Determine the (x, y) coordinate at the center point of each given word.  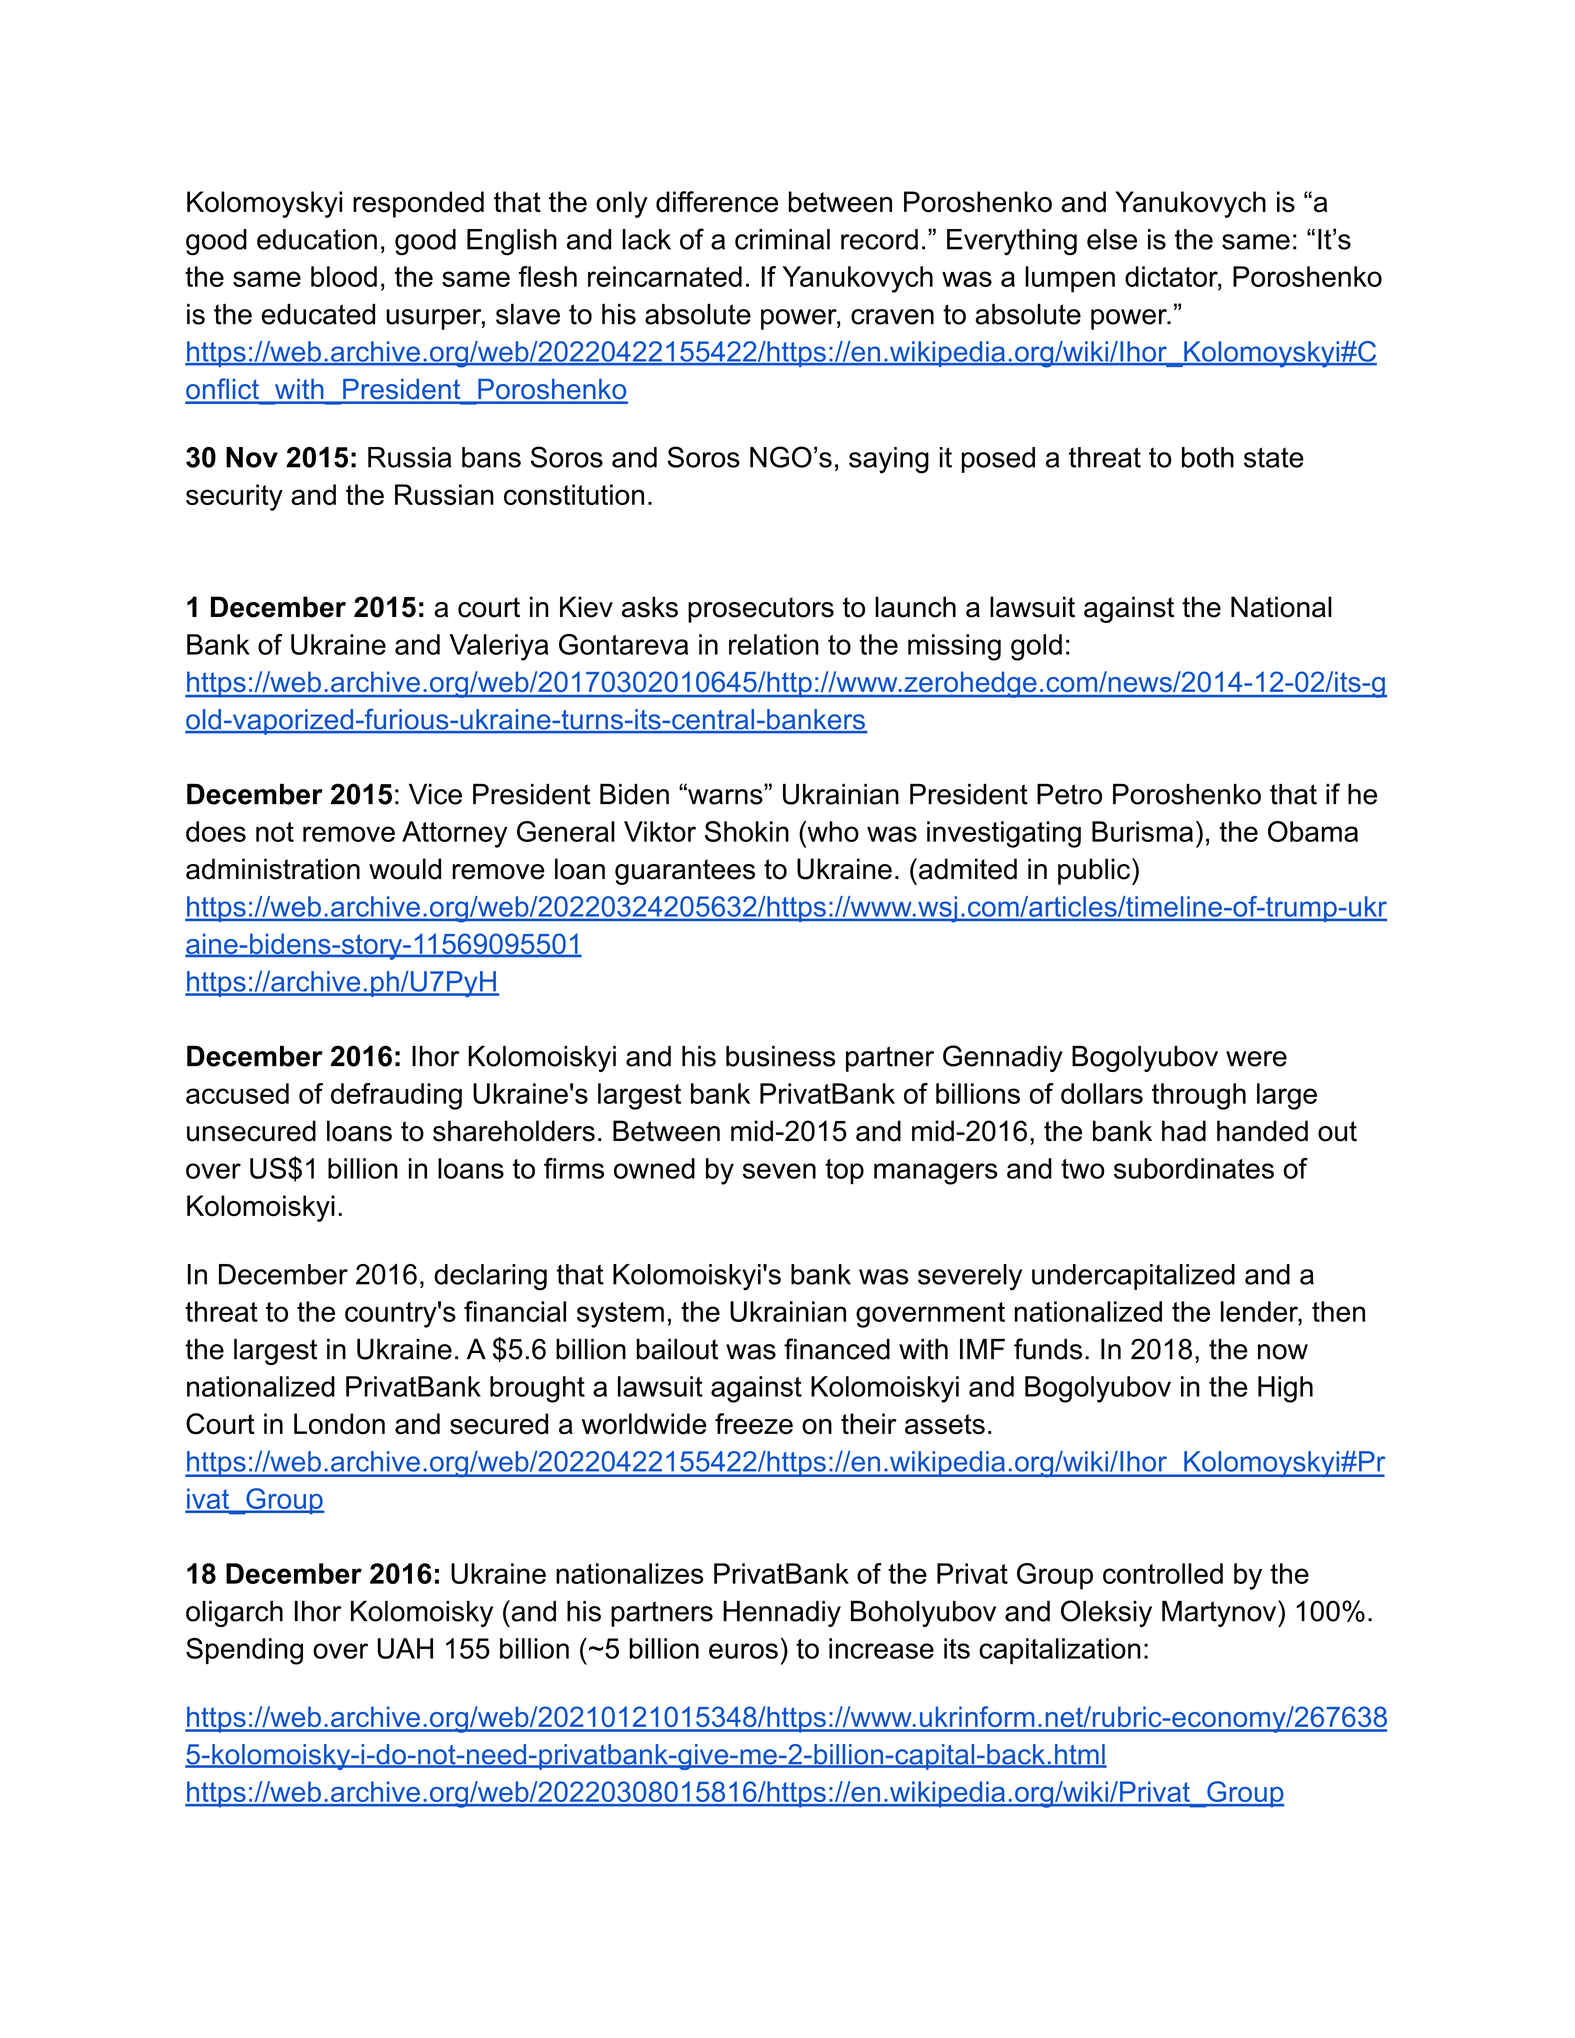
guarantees (685, 872)
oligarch (234, 1614)
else (1112, 239)
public (1095, 871)
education (317, 239)
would (405, 869)
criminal (782, 239)
